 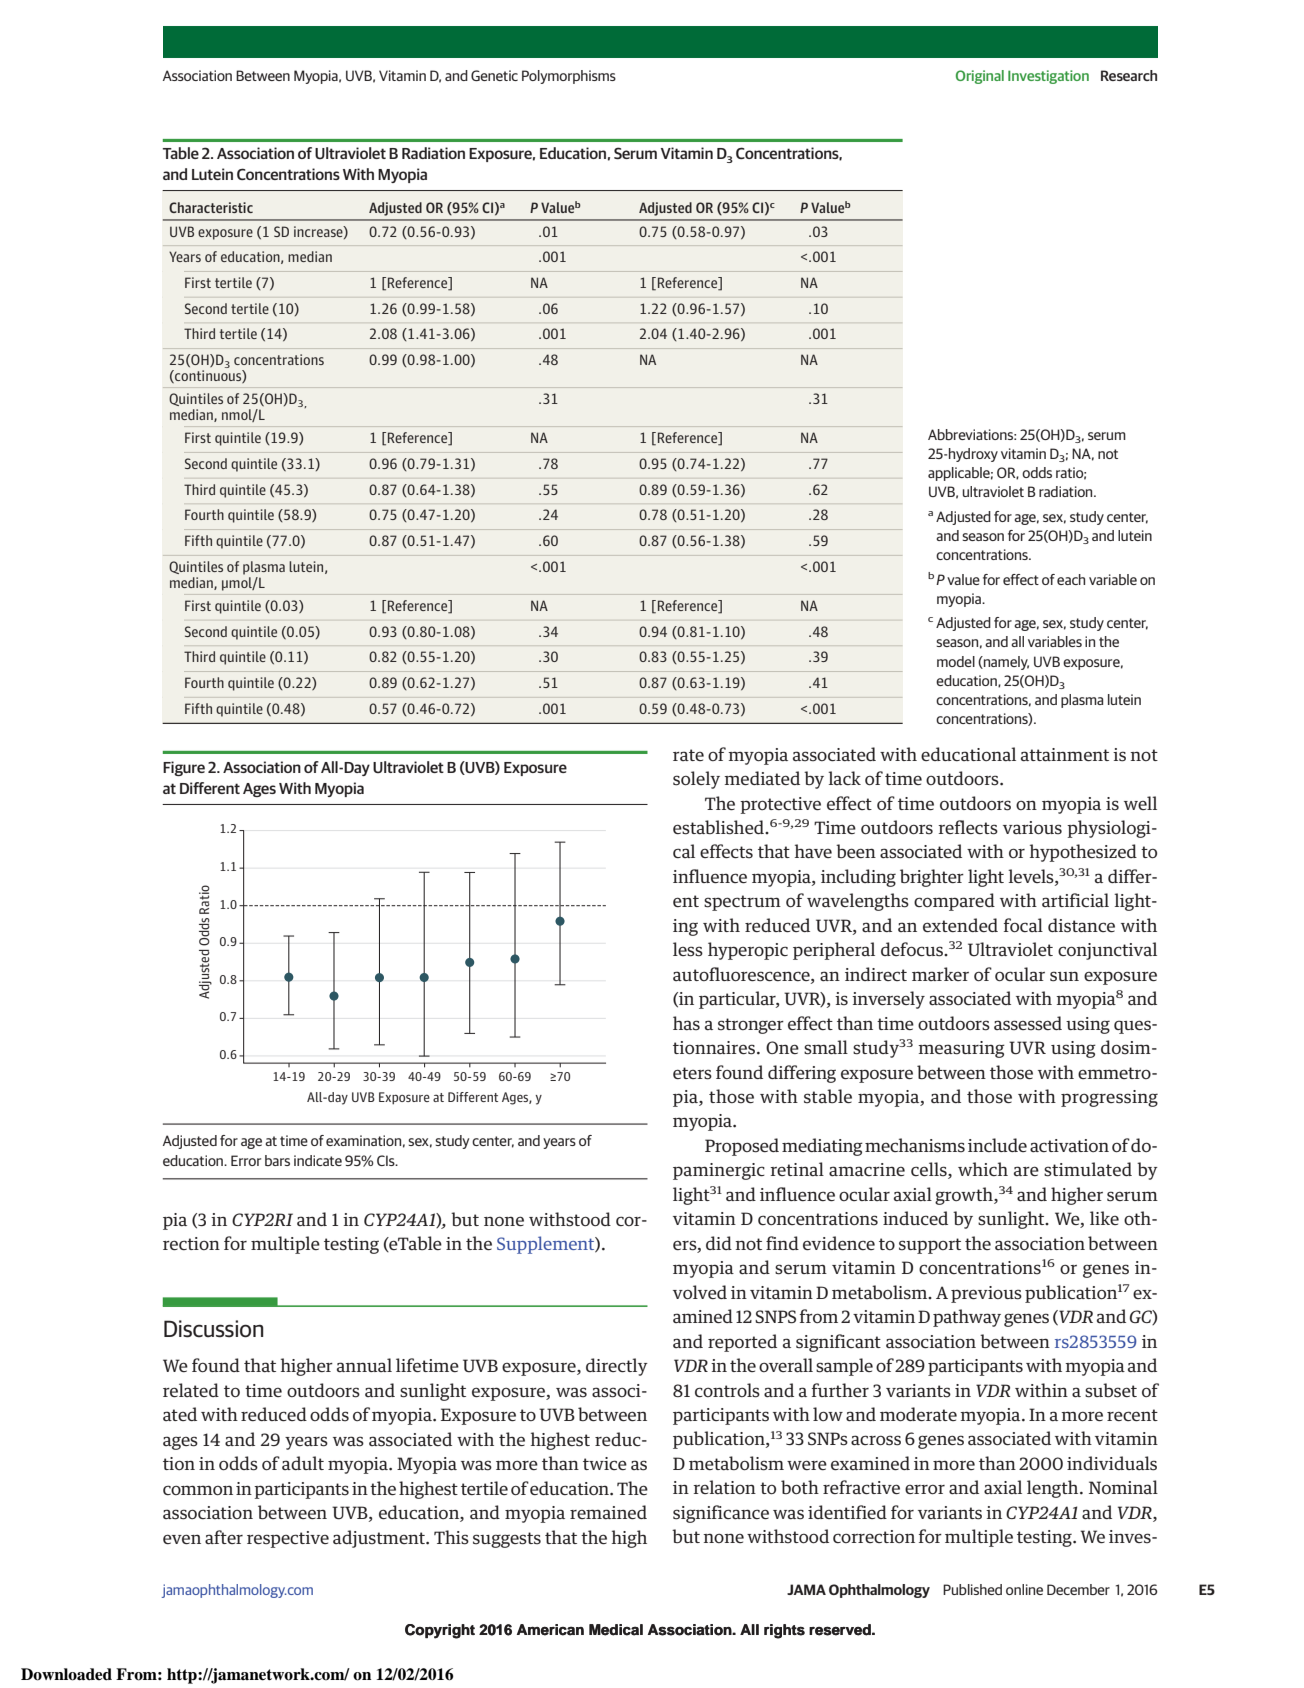 I want to click on Original, so click(x=980, y=77).
